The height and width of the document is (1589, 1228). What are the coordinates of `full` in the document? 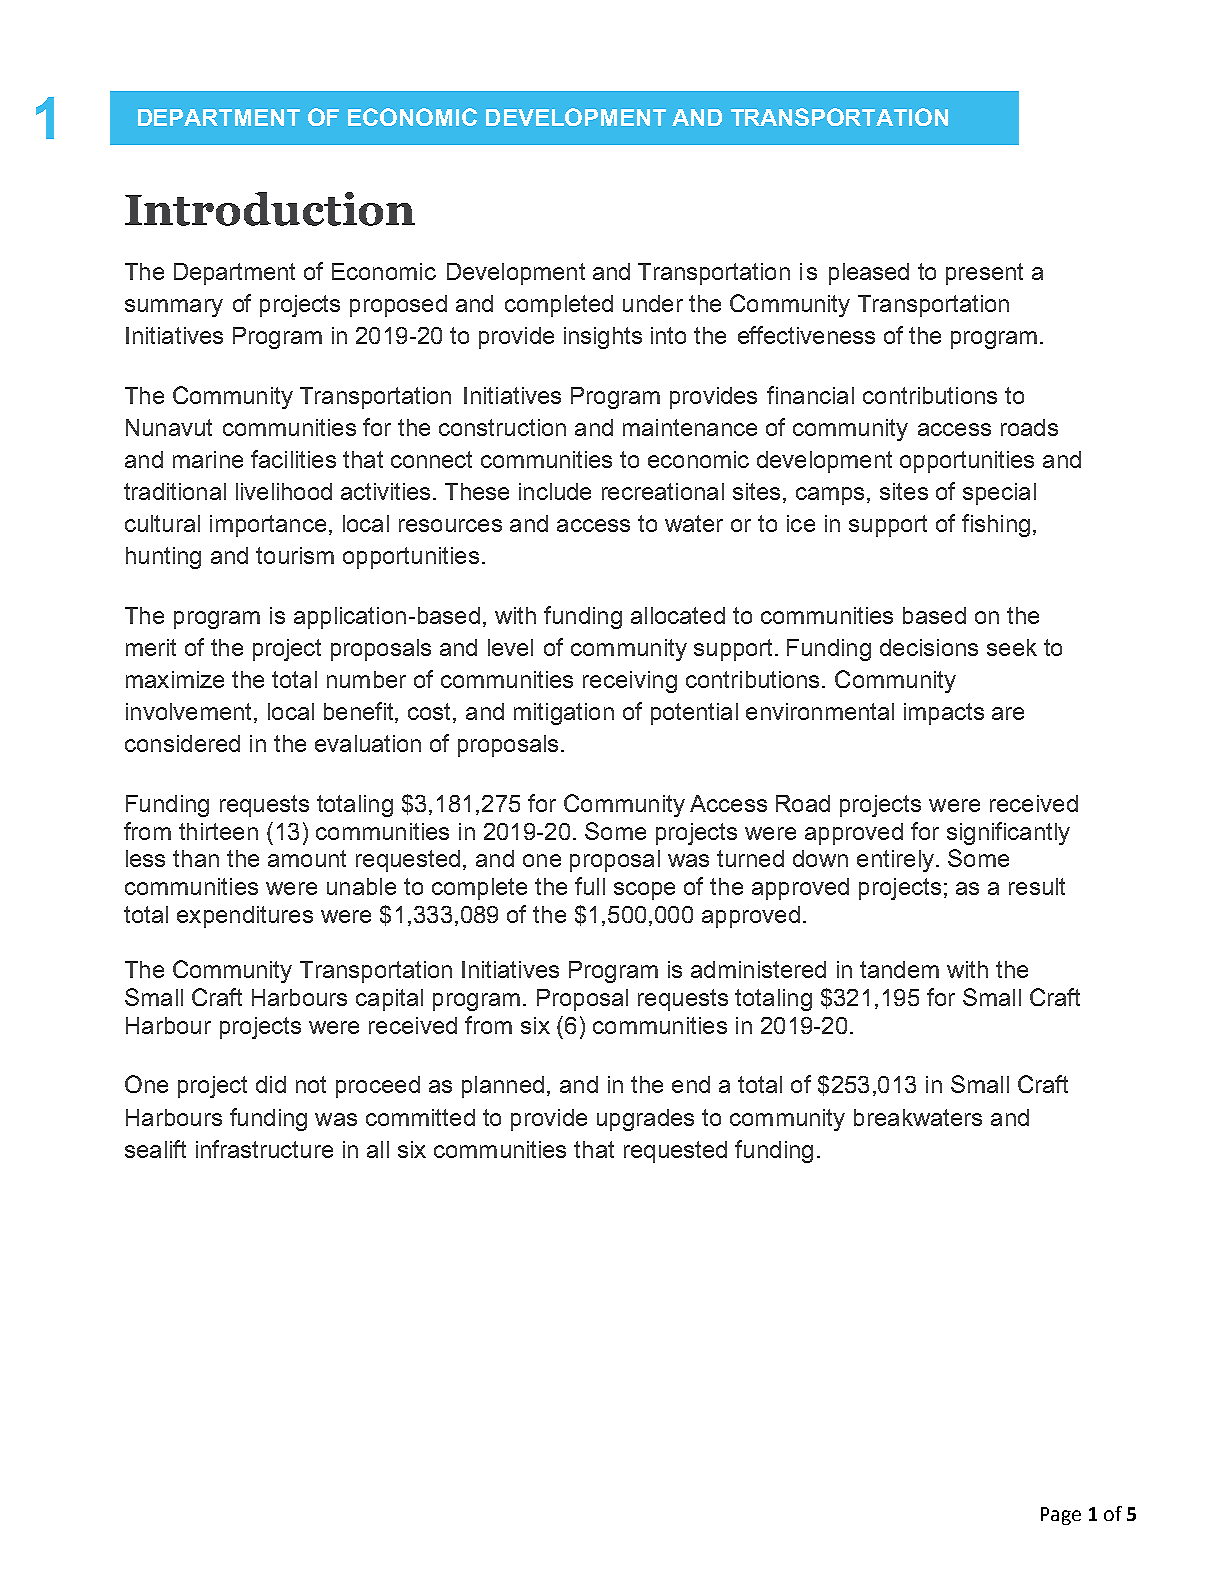 It's located at (590, 886).
